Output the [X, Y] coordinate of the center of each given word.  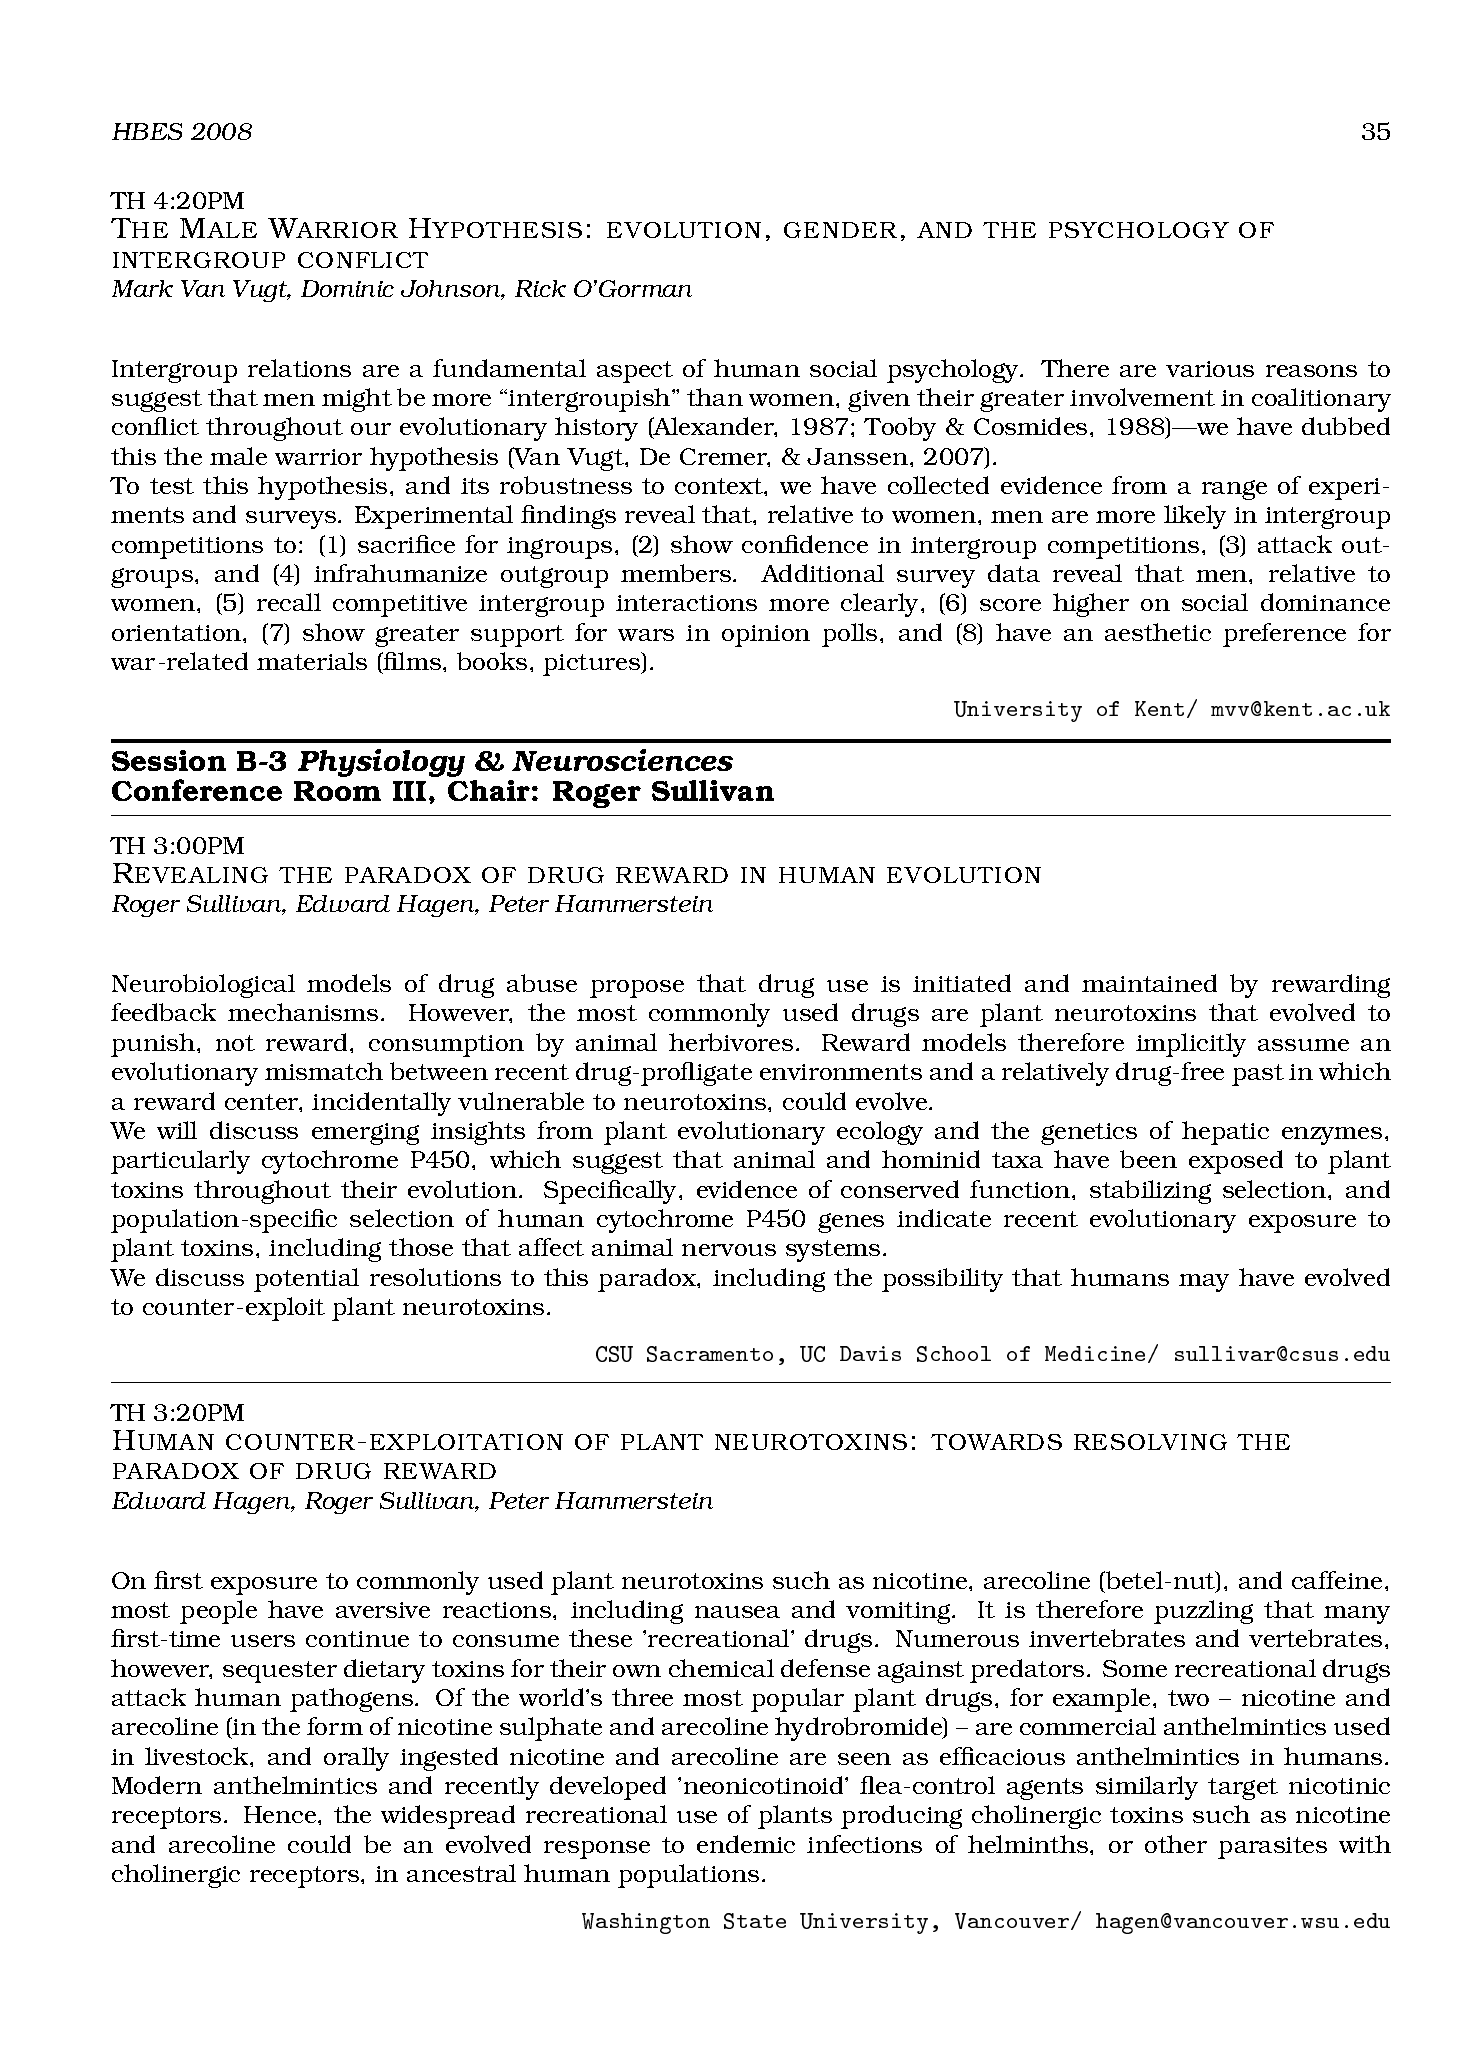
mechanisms [303, 1012]
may [1204, 1283]
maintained [1149, 983]
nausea [737, 1612]
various [1210, 369]
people [218, 1612]
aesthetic [1158, 632]
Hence [281, 1814]
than [715, 397]
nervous [729, 1250]
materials [312, 661]
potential [306, 1280]
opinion [766, 636]
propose [637, 989]
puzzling [1203, 1612]
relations [299, 368]
